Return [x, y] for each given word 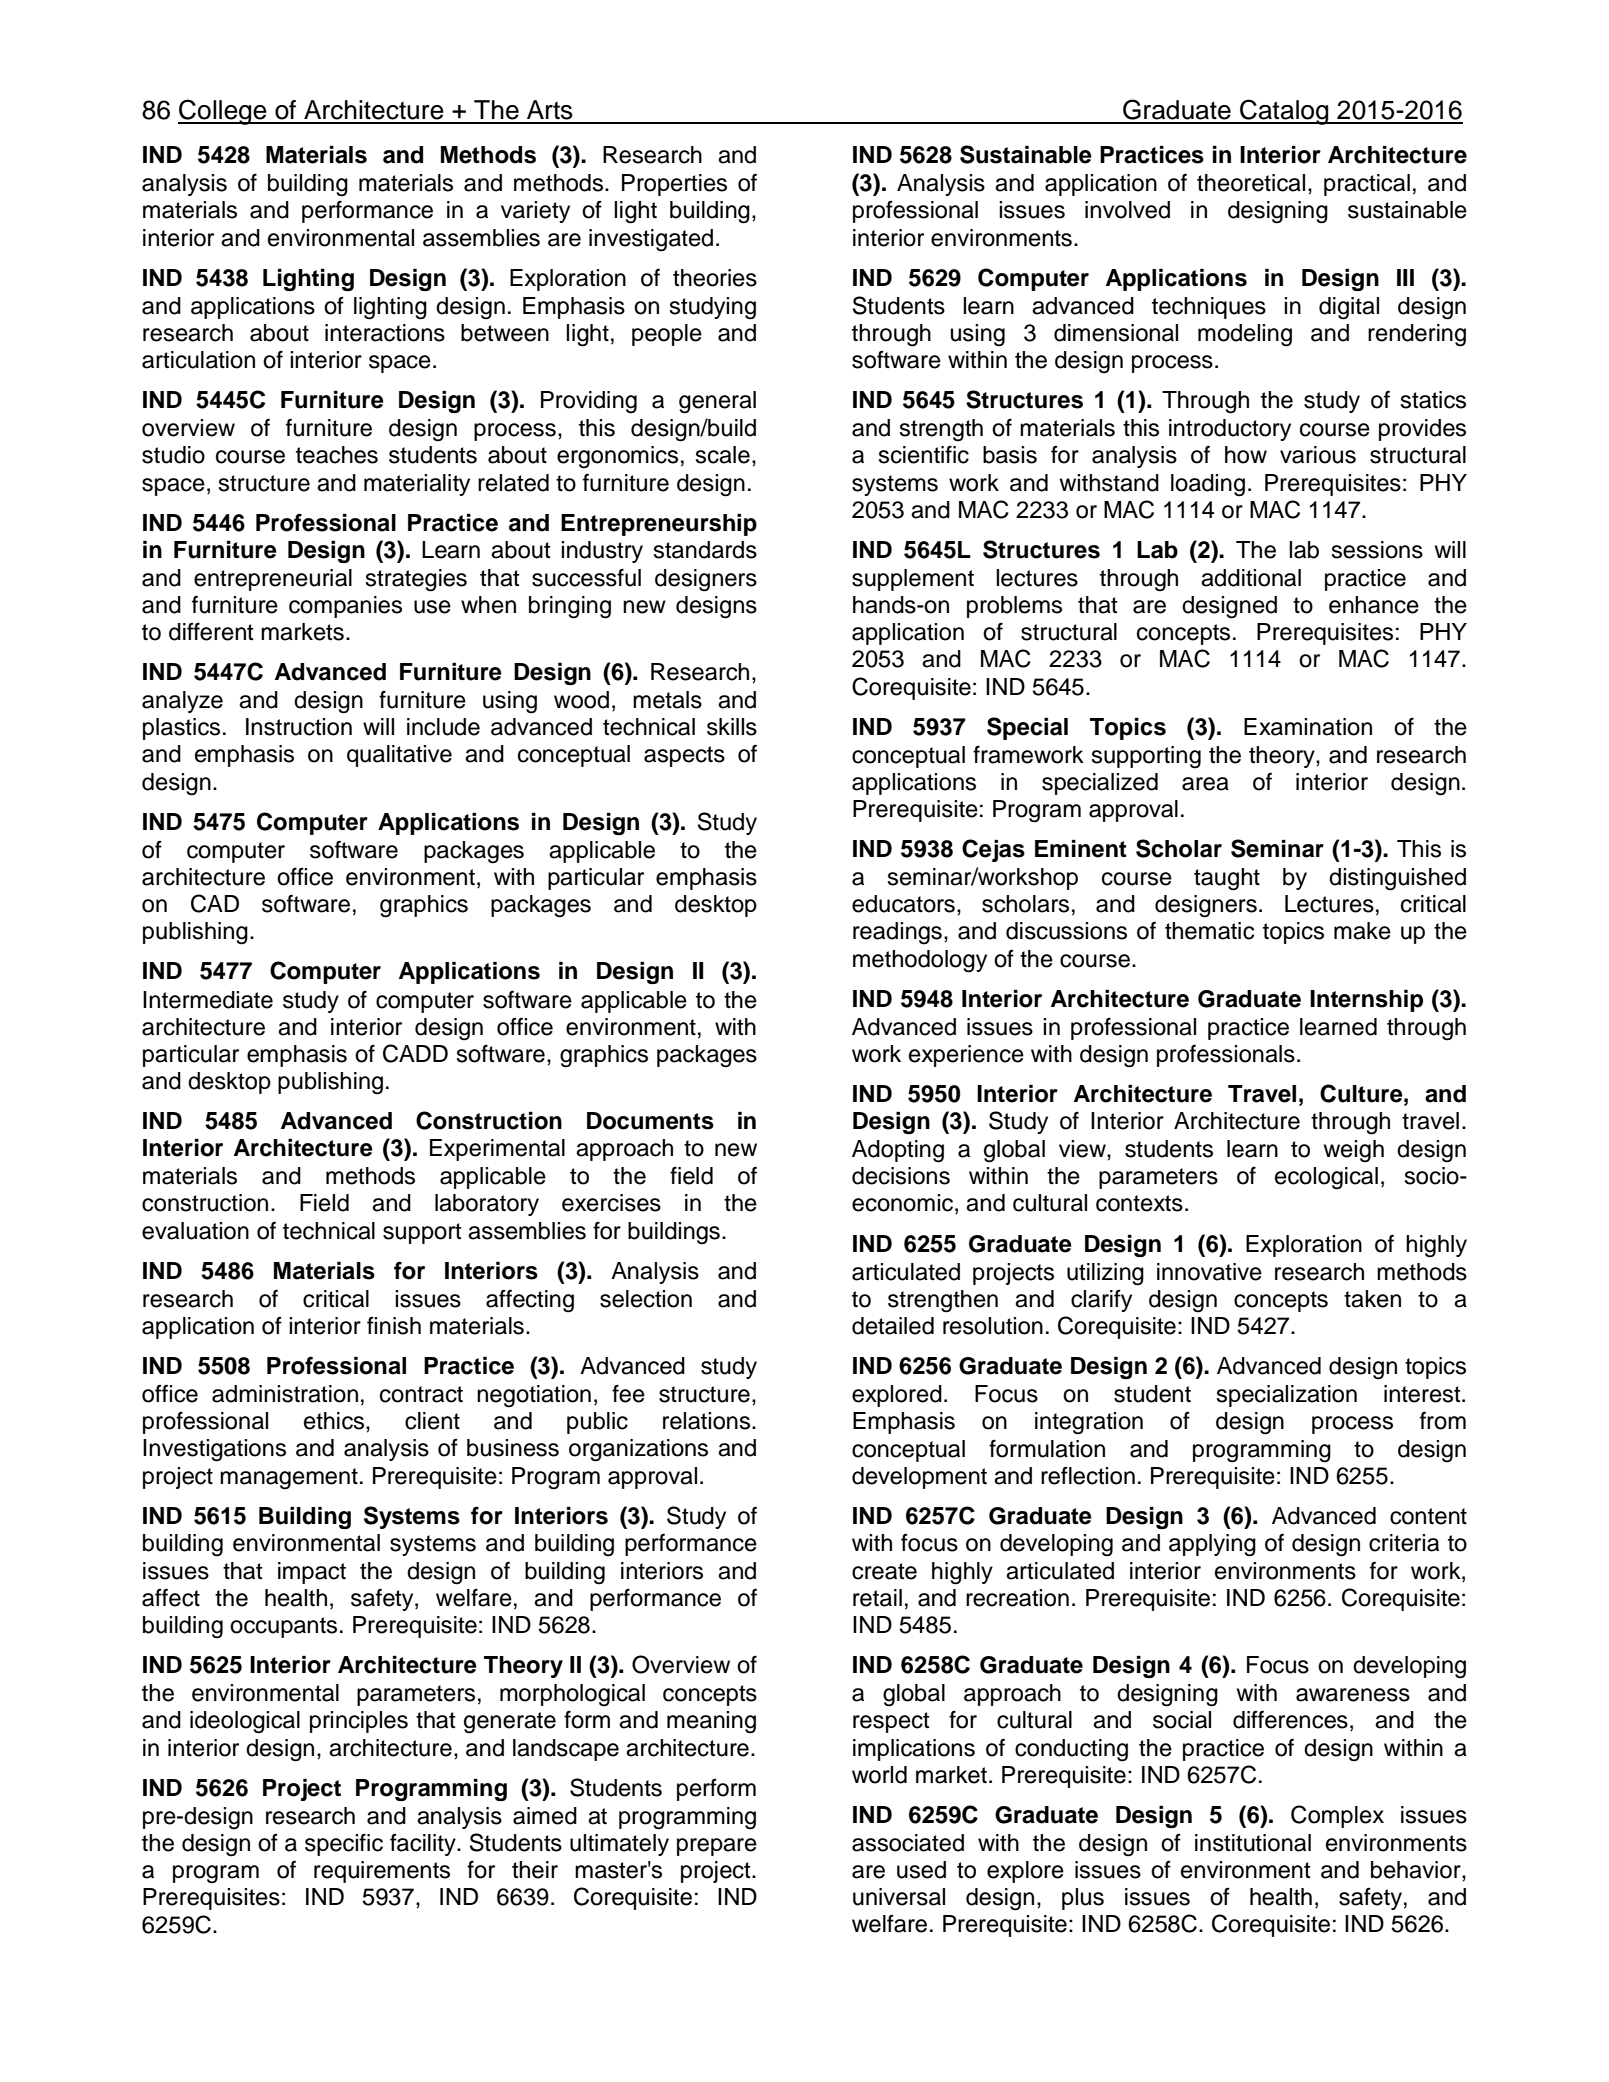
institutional [1253, 1843]
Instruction [299, 727]
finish [394, 1326]
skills [732, 727]
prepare [717, 1847]
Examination [1308, 727]
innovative [1209, 1272]
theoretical [1251, 183]
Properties [674, 185]
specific [344, 1844]
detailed [893, 1326]
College [223, 112]
